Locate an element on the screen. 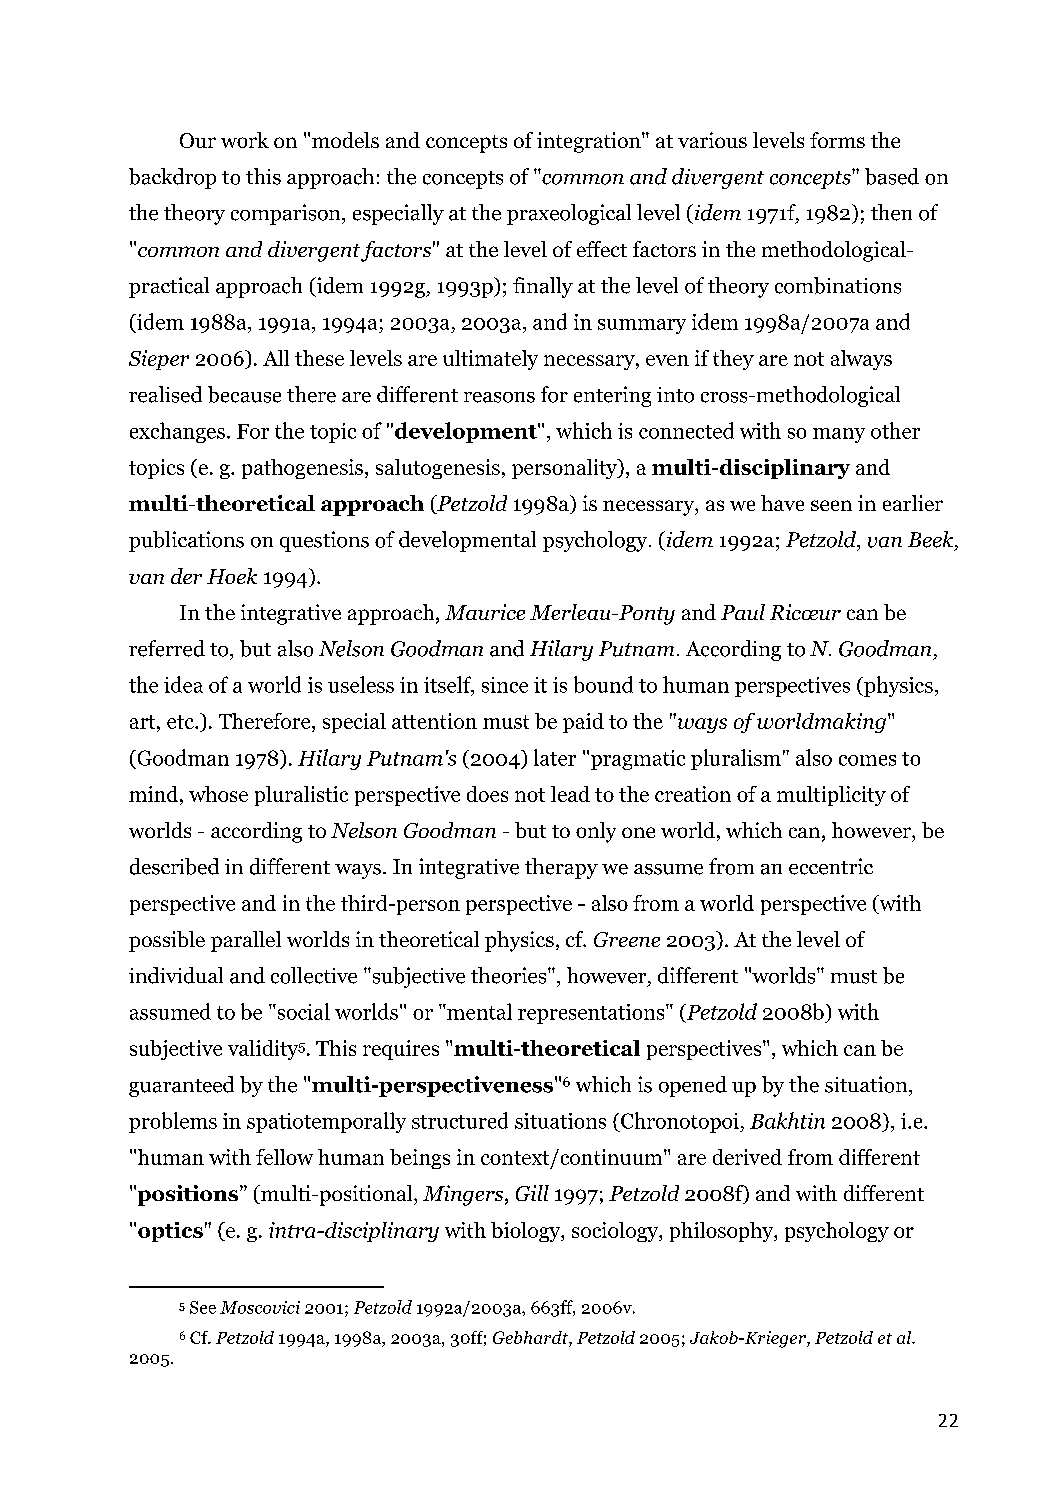 The width and height of the screenshot is (1057, 1495). integration is located at coordinates (590, 142).
